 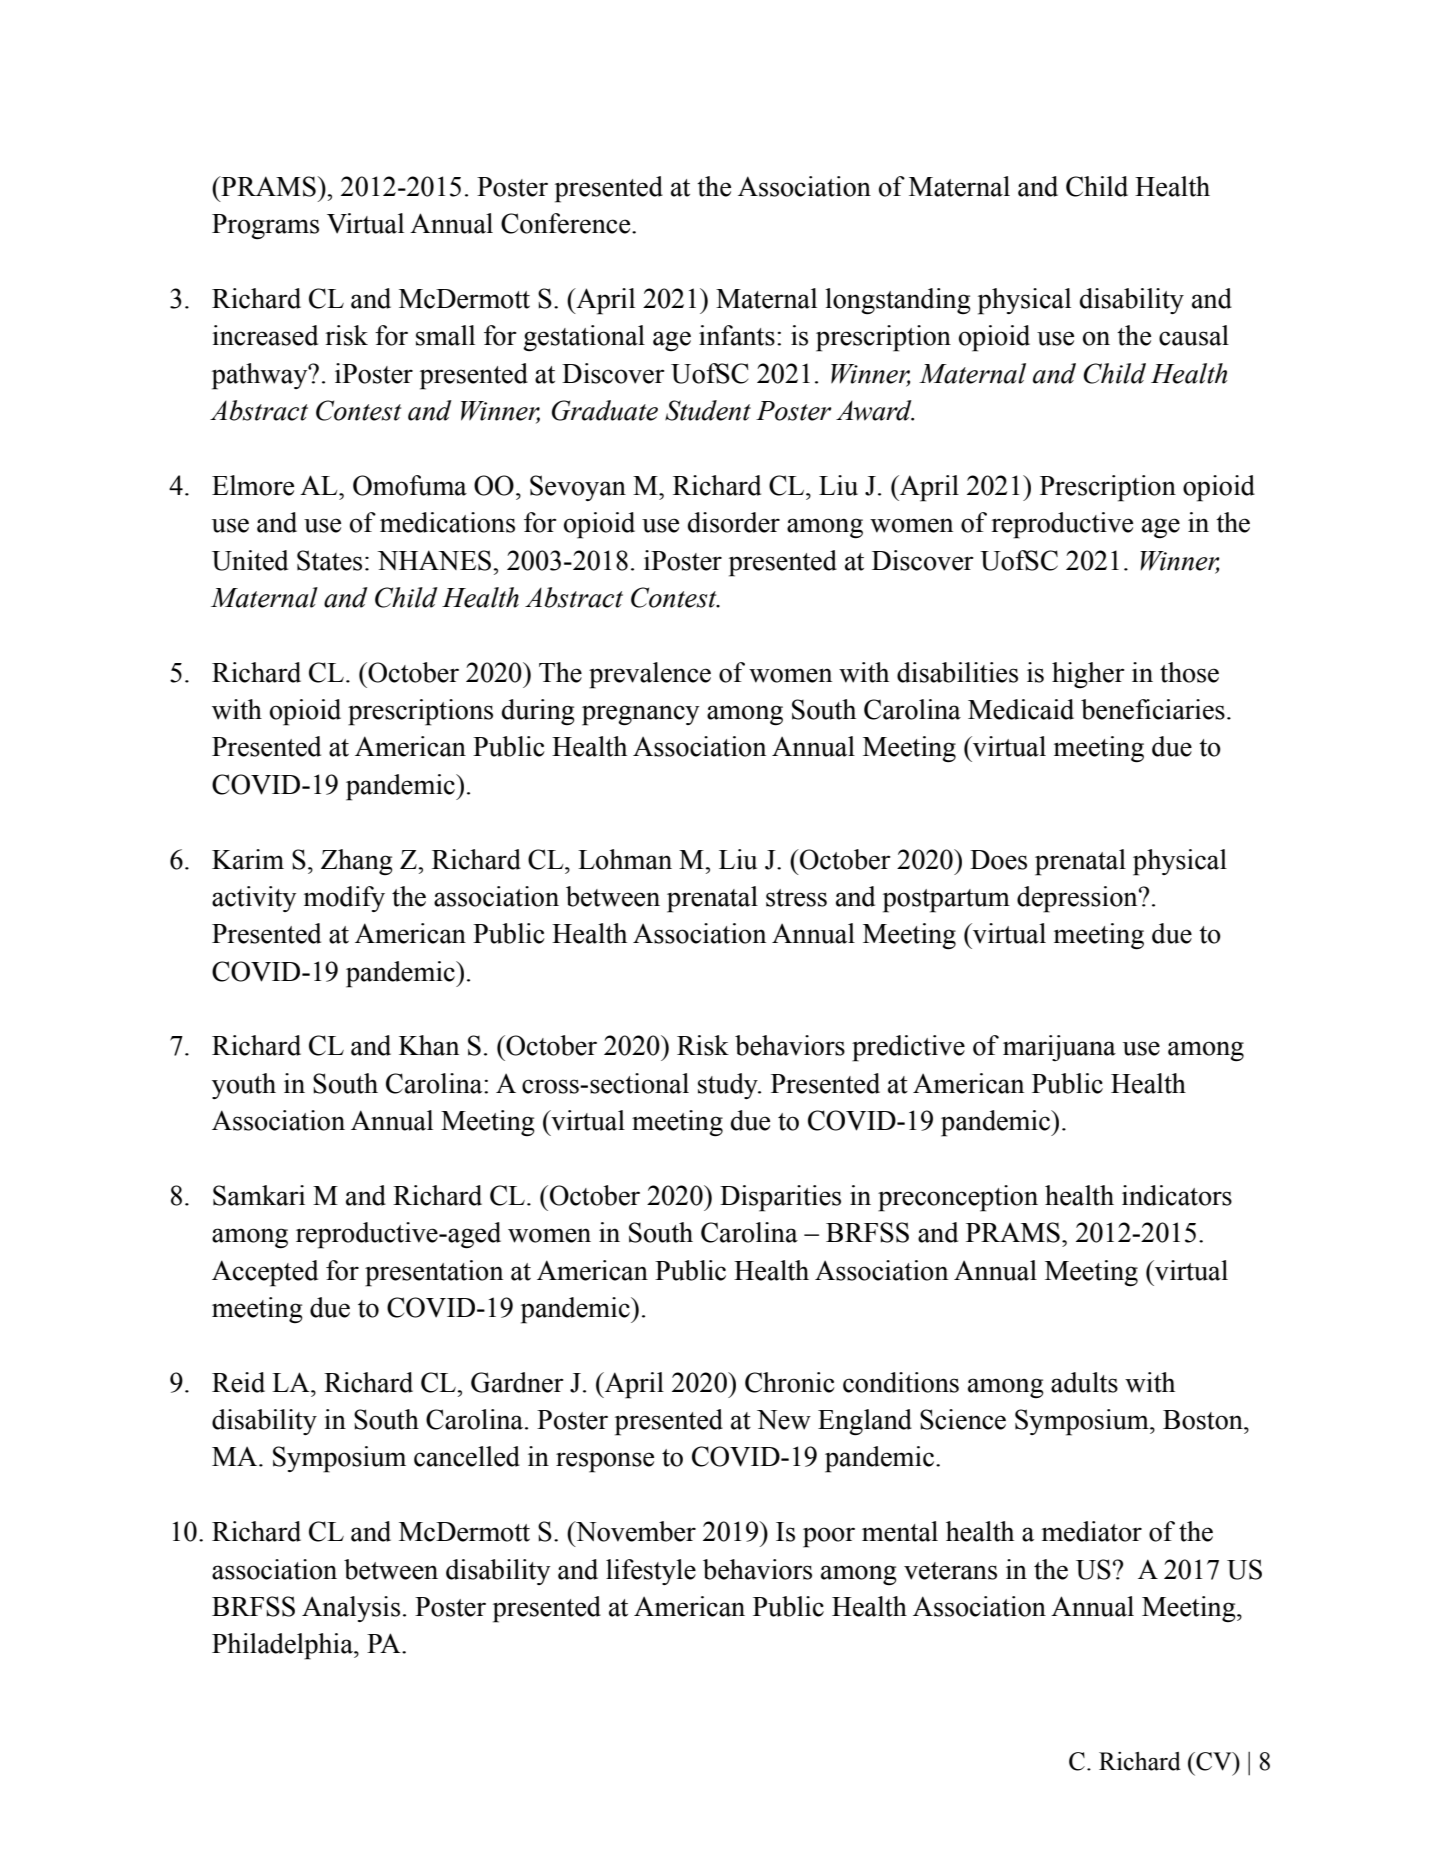 What do you see at coordinates (737, 335) in the screenshot?
I see `infants` at bounding box center [737, 335].
